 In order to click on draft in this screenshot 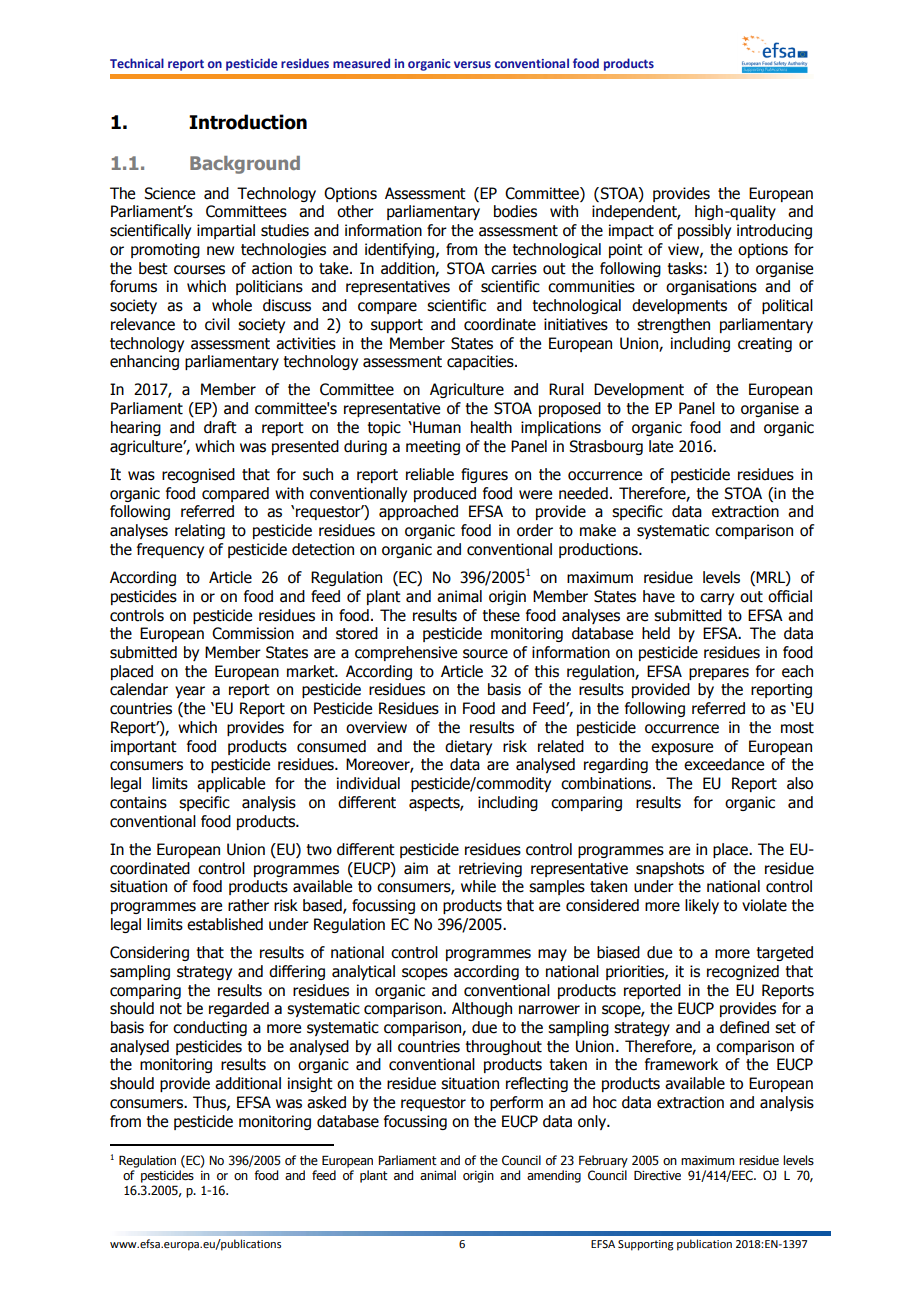, I will do `click(220, 427)`.
